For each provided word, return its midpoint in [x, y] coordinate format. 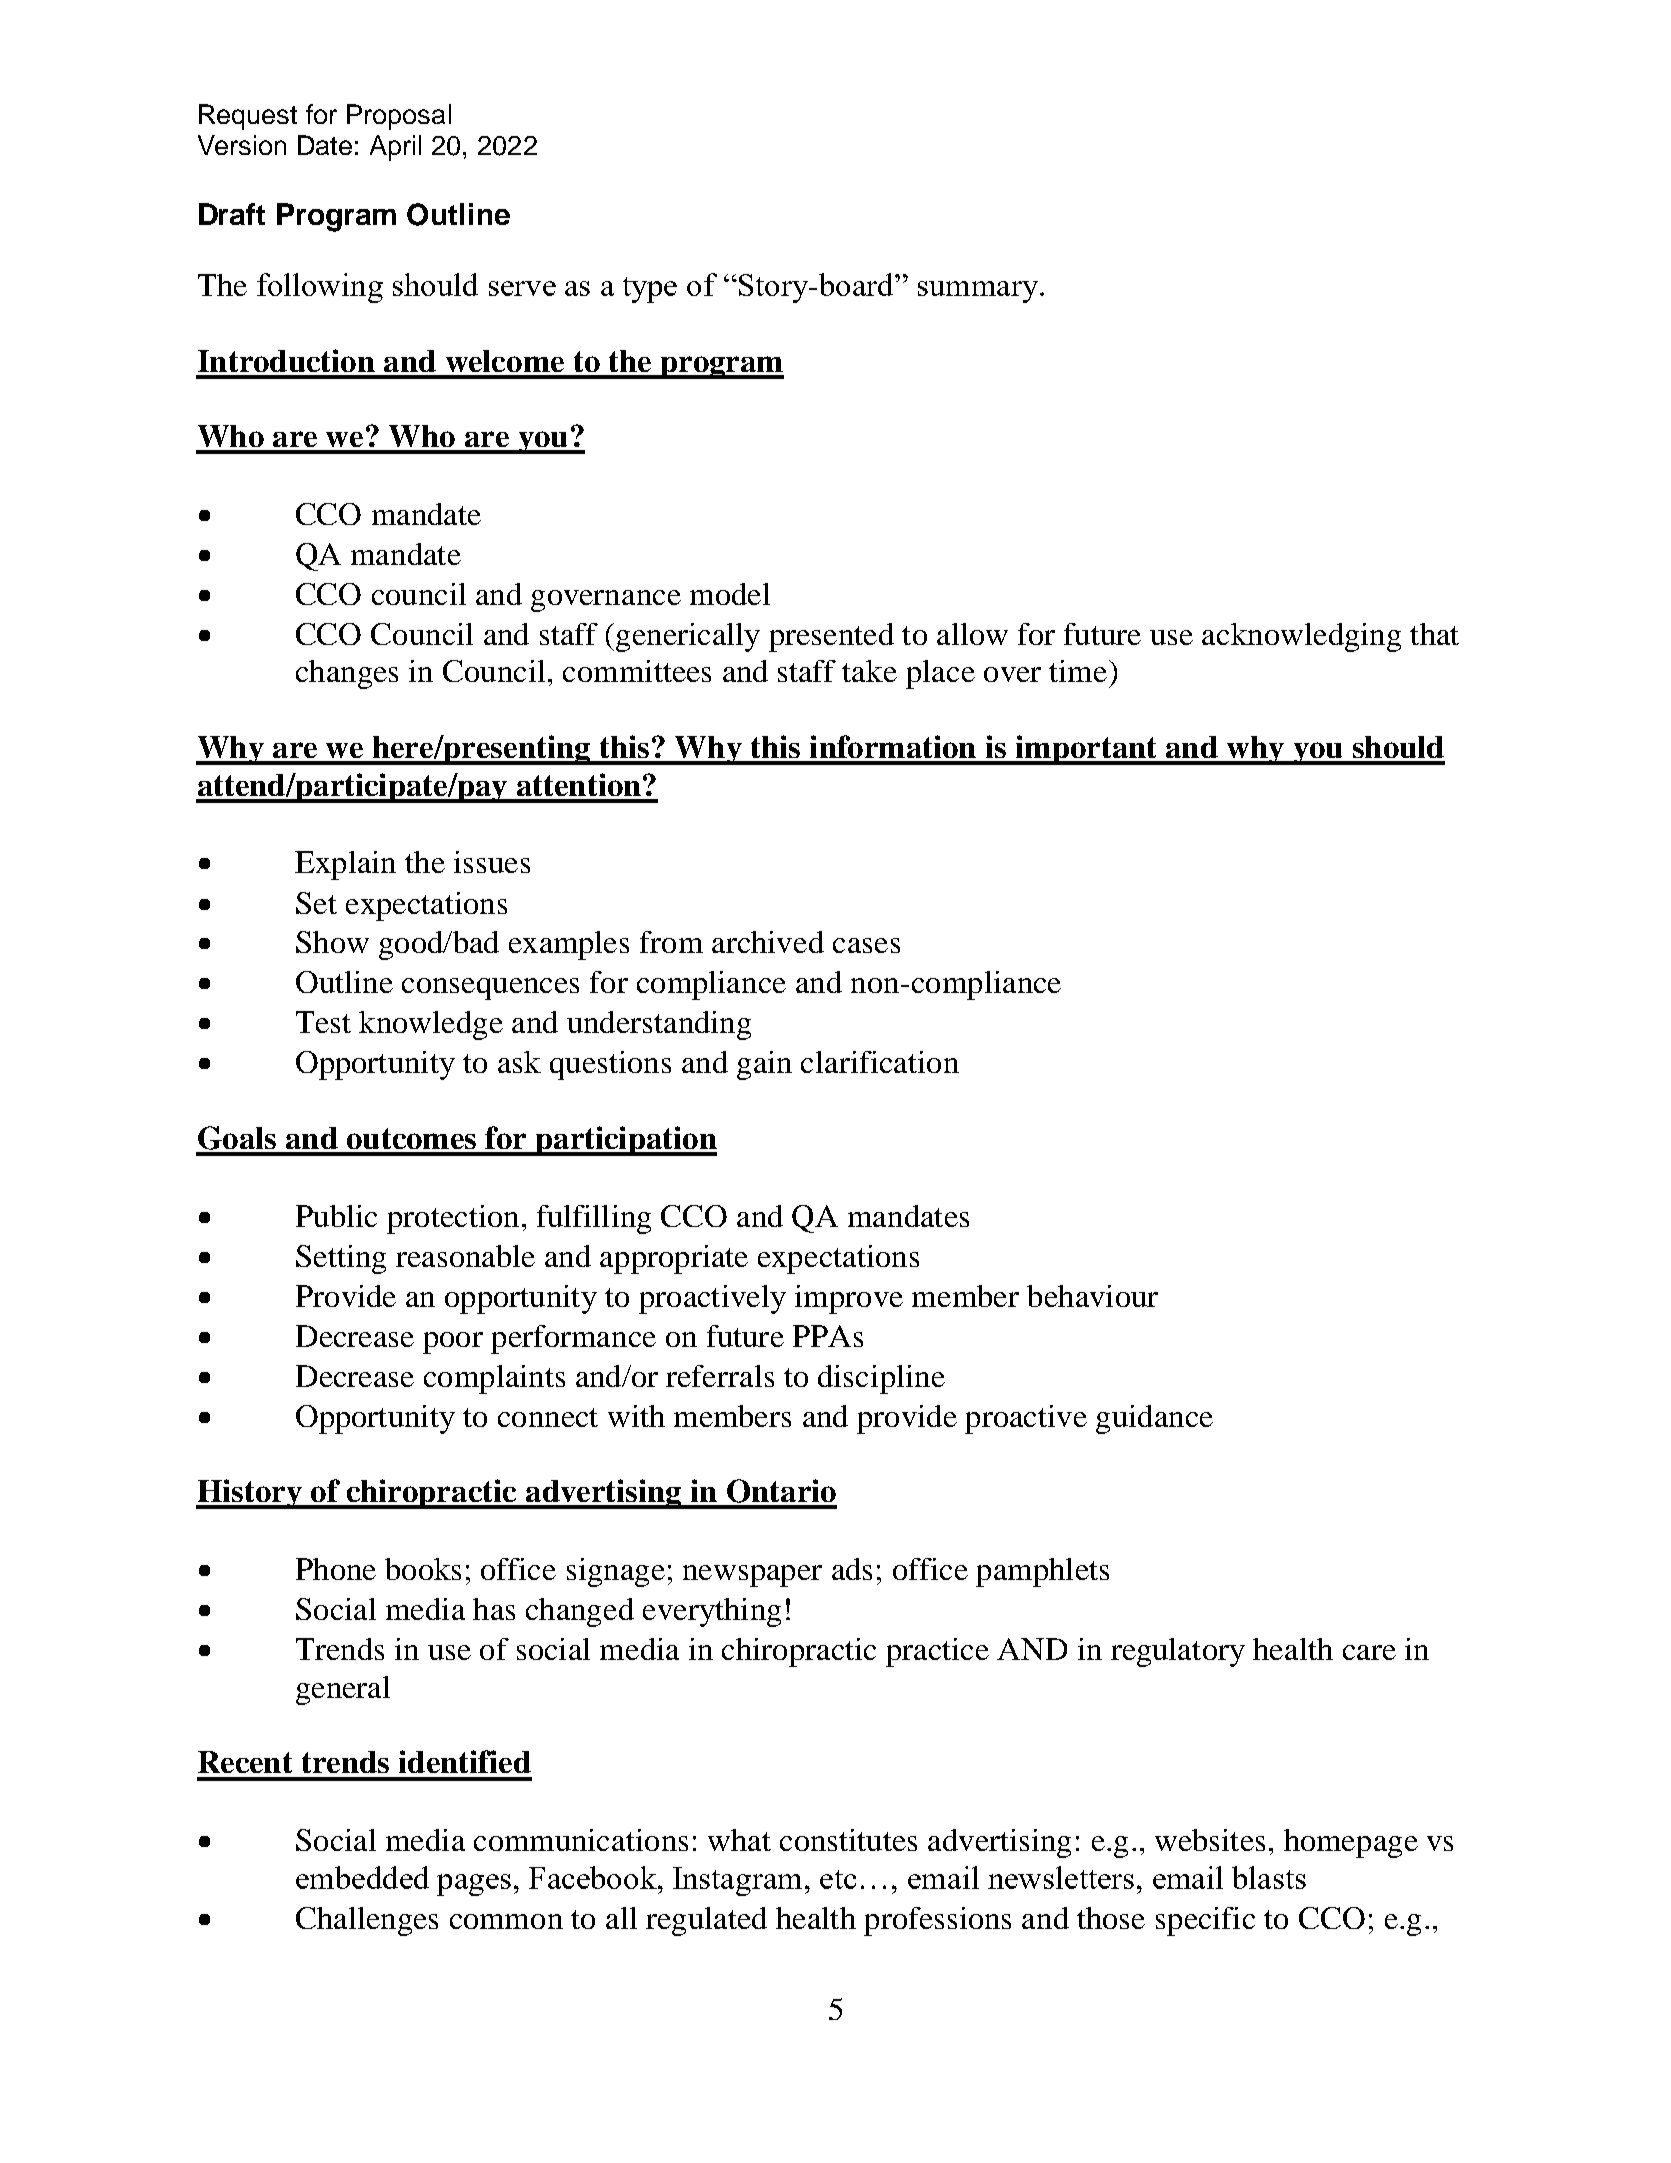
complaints [494, 1379]
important [1086, 750]
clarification [880, 1062]
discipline [881, 1379]
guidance [1154, 1419]
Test [323, 1022]
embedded [362, 1877]
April [395, 148]
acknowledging [1301, 637]
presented [831, 637]
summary [978, 292]
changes [347, 674]
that [1434, 634]
